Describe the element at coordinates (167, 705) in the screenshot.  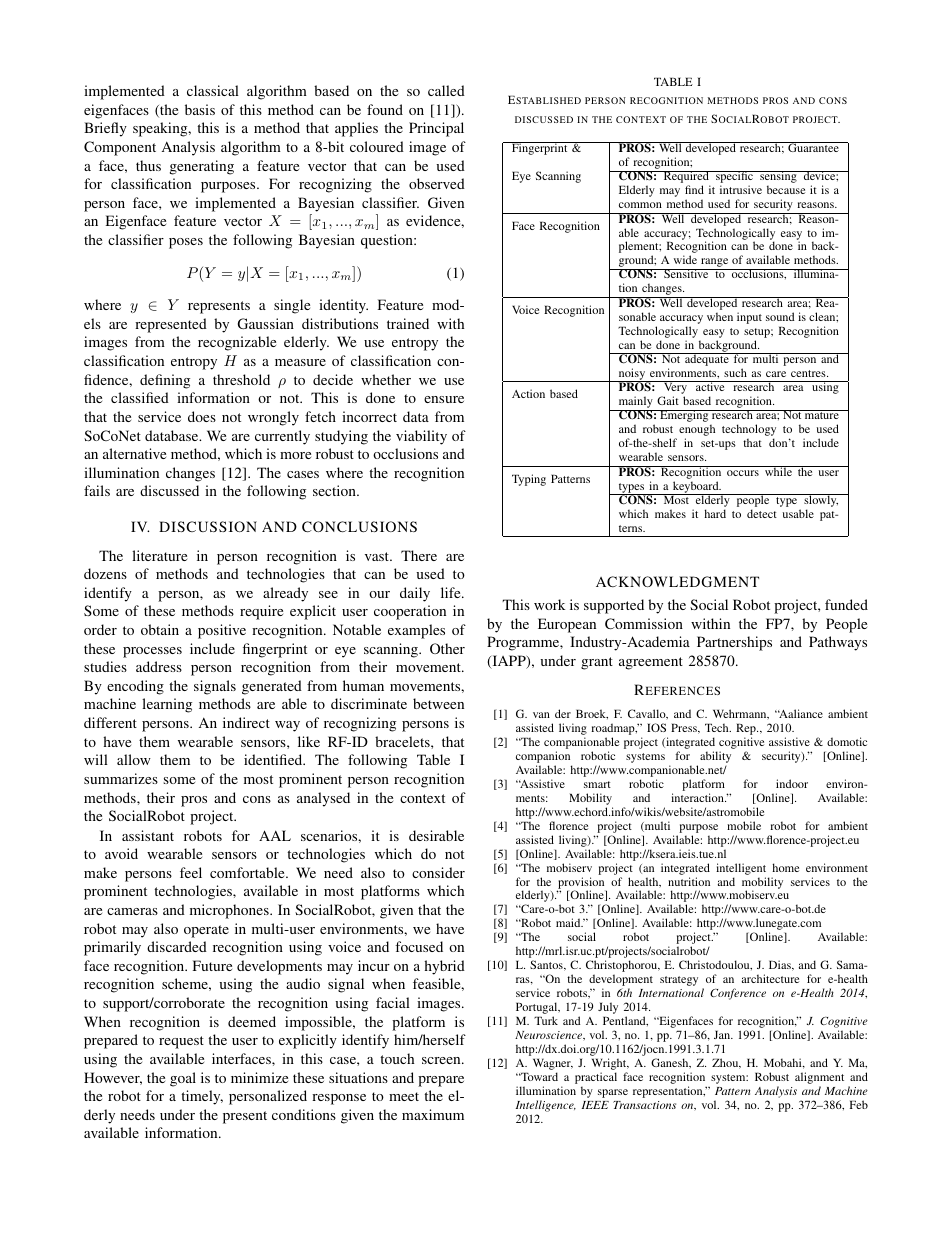
I see `learning` at that location.
